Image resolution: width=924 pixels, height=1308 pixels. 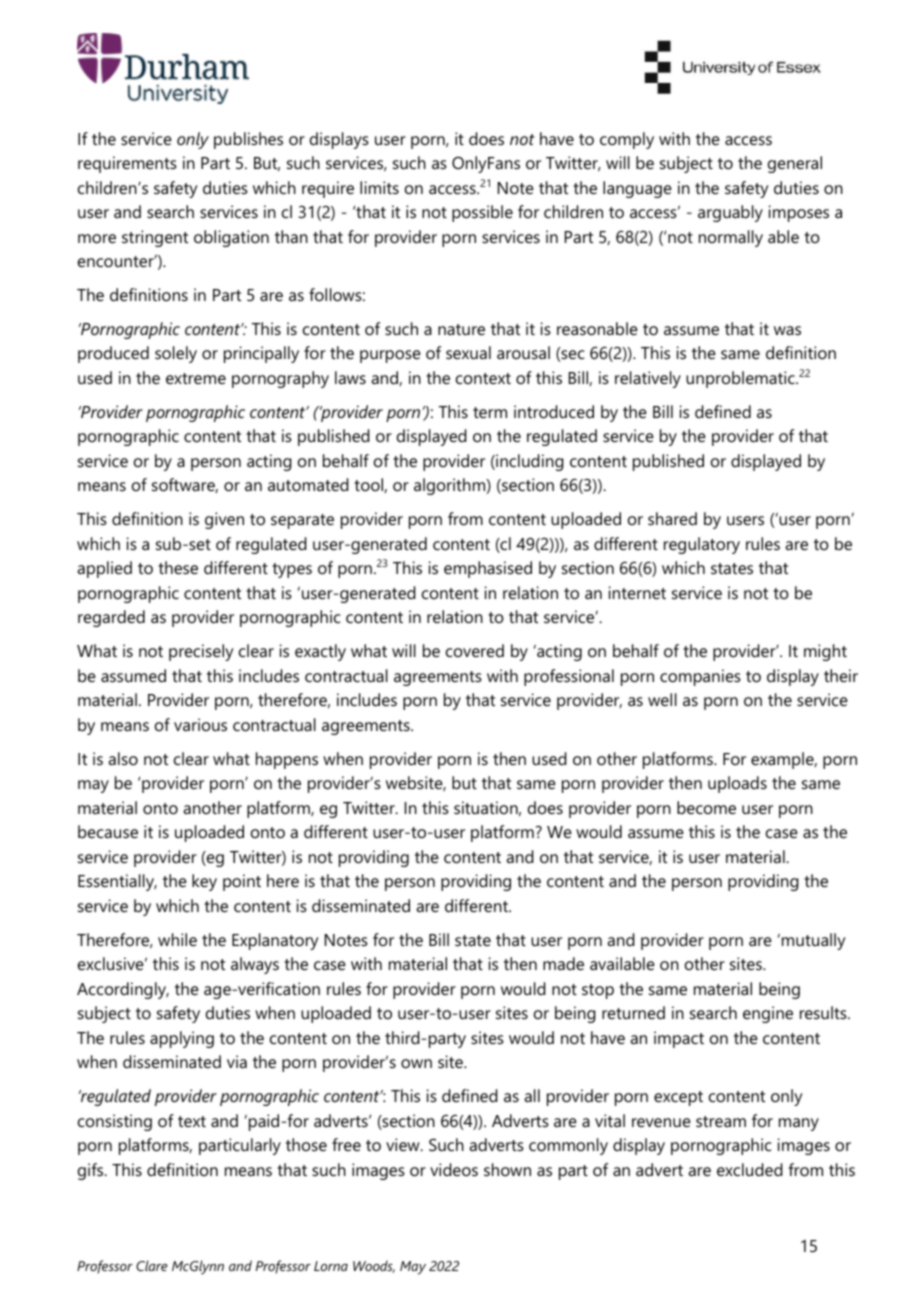 What do you see at coordinates (795, 164) in the image?
I see `general` at bounding box center [795, 164].
